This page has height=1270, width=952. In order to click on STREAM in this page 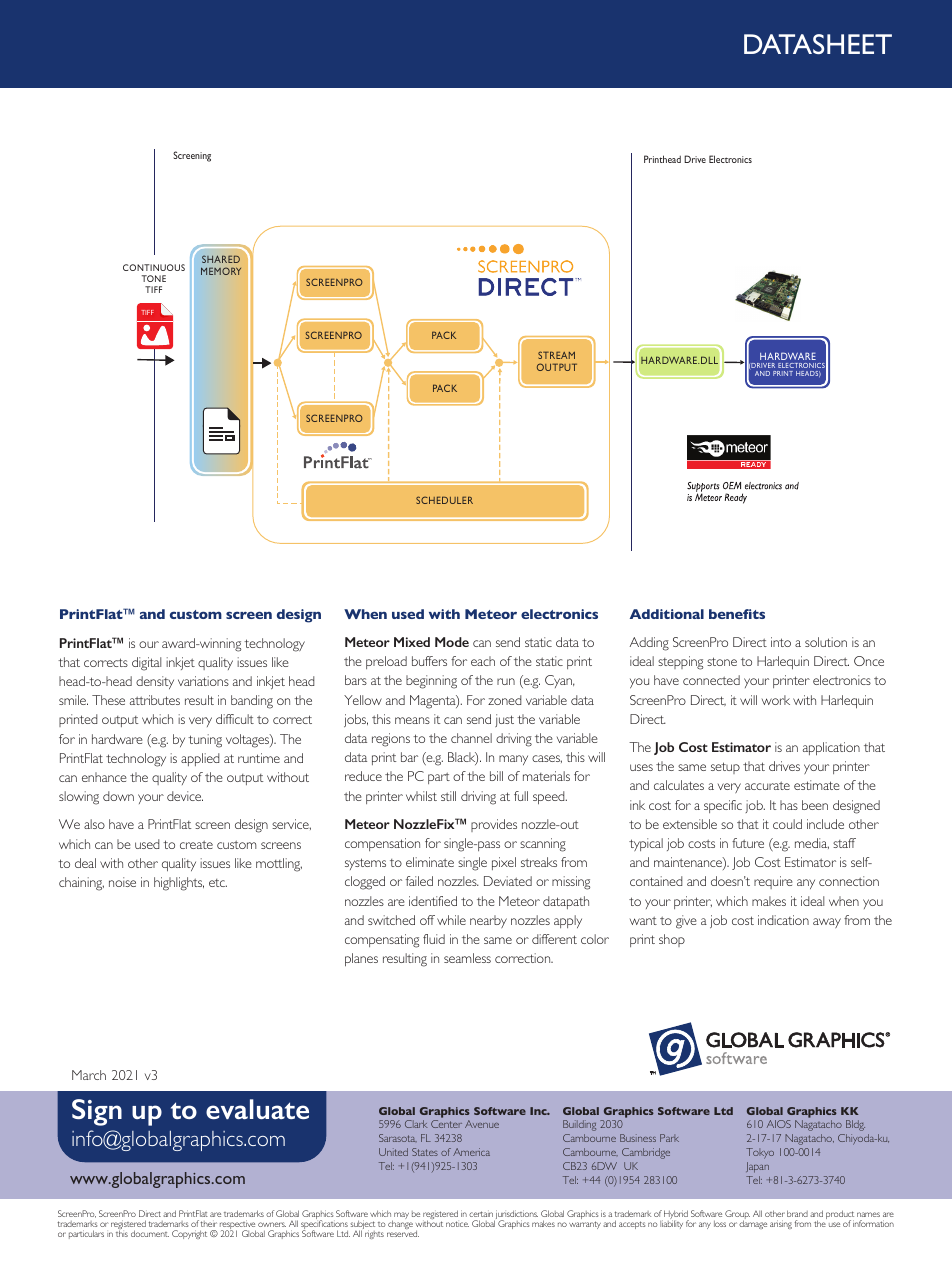, I will do `click(556, 355)`.
